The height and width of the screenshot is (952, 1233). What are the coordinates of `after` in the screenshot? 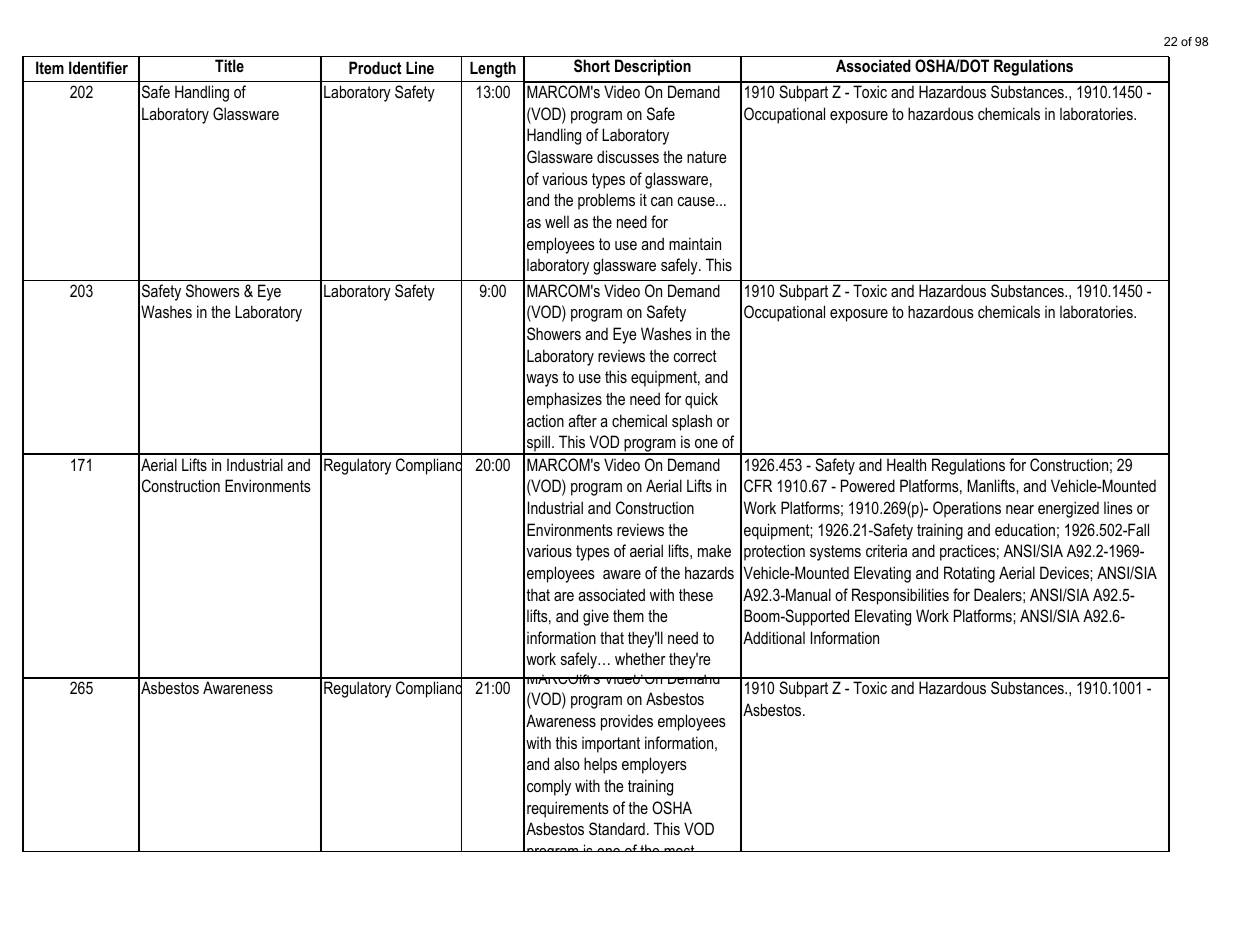 It's located at (582, 420).
